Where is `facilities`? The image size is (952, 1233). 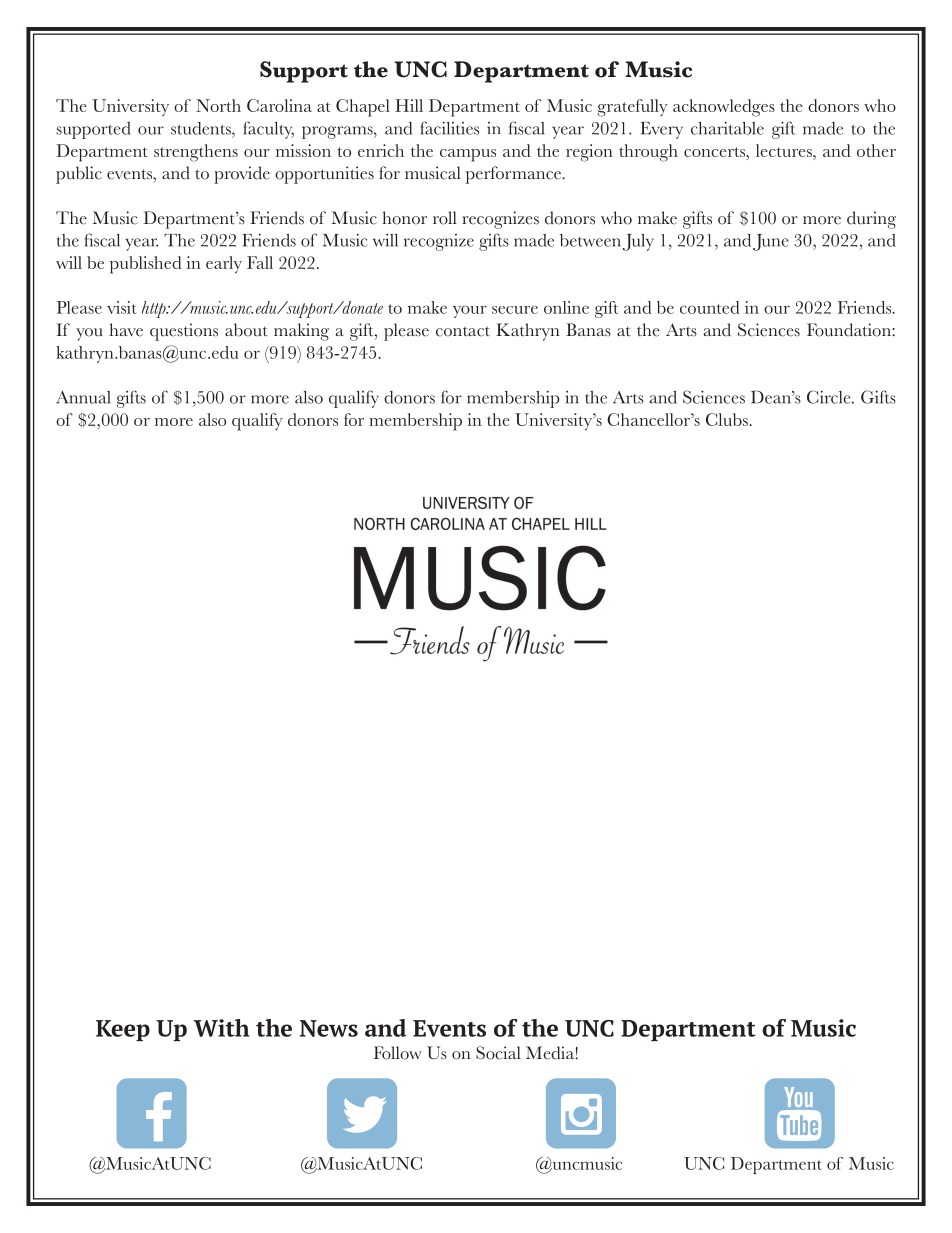
facilities is located at coordinates (450, 128).
